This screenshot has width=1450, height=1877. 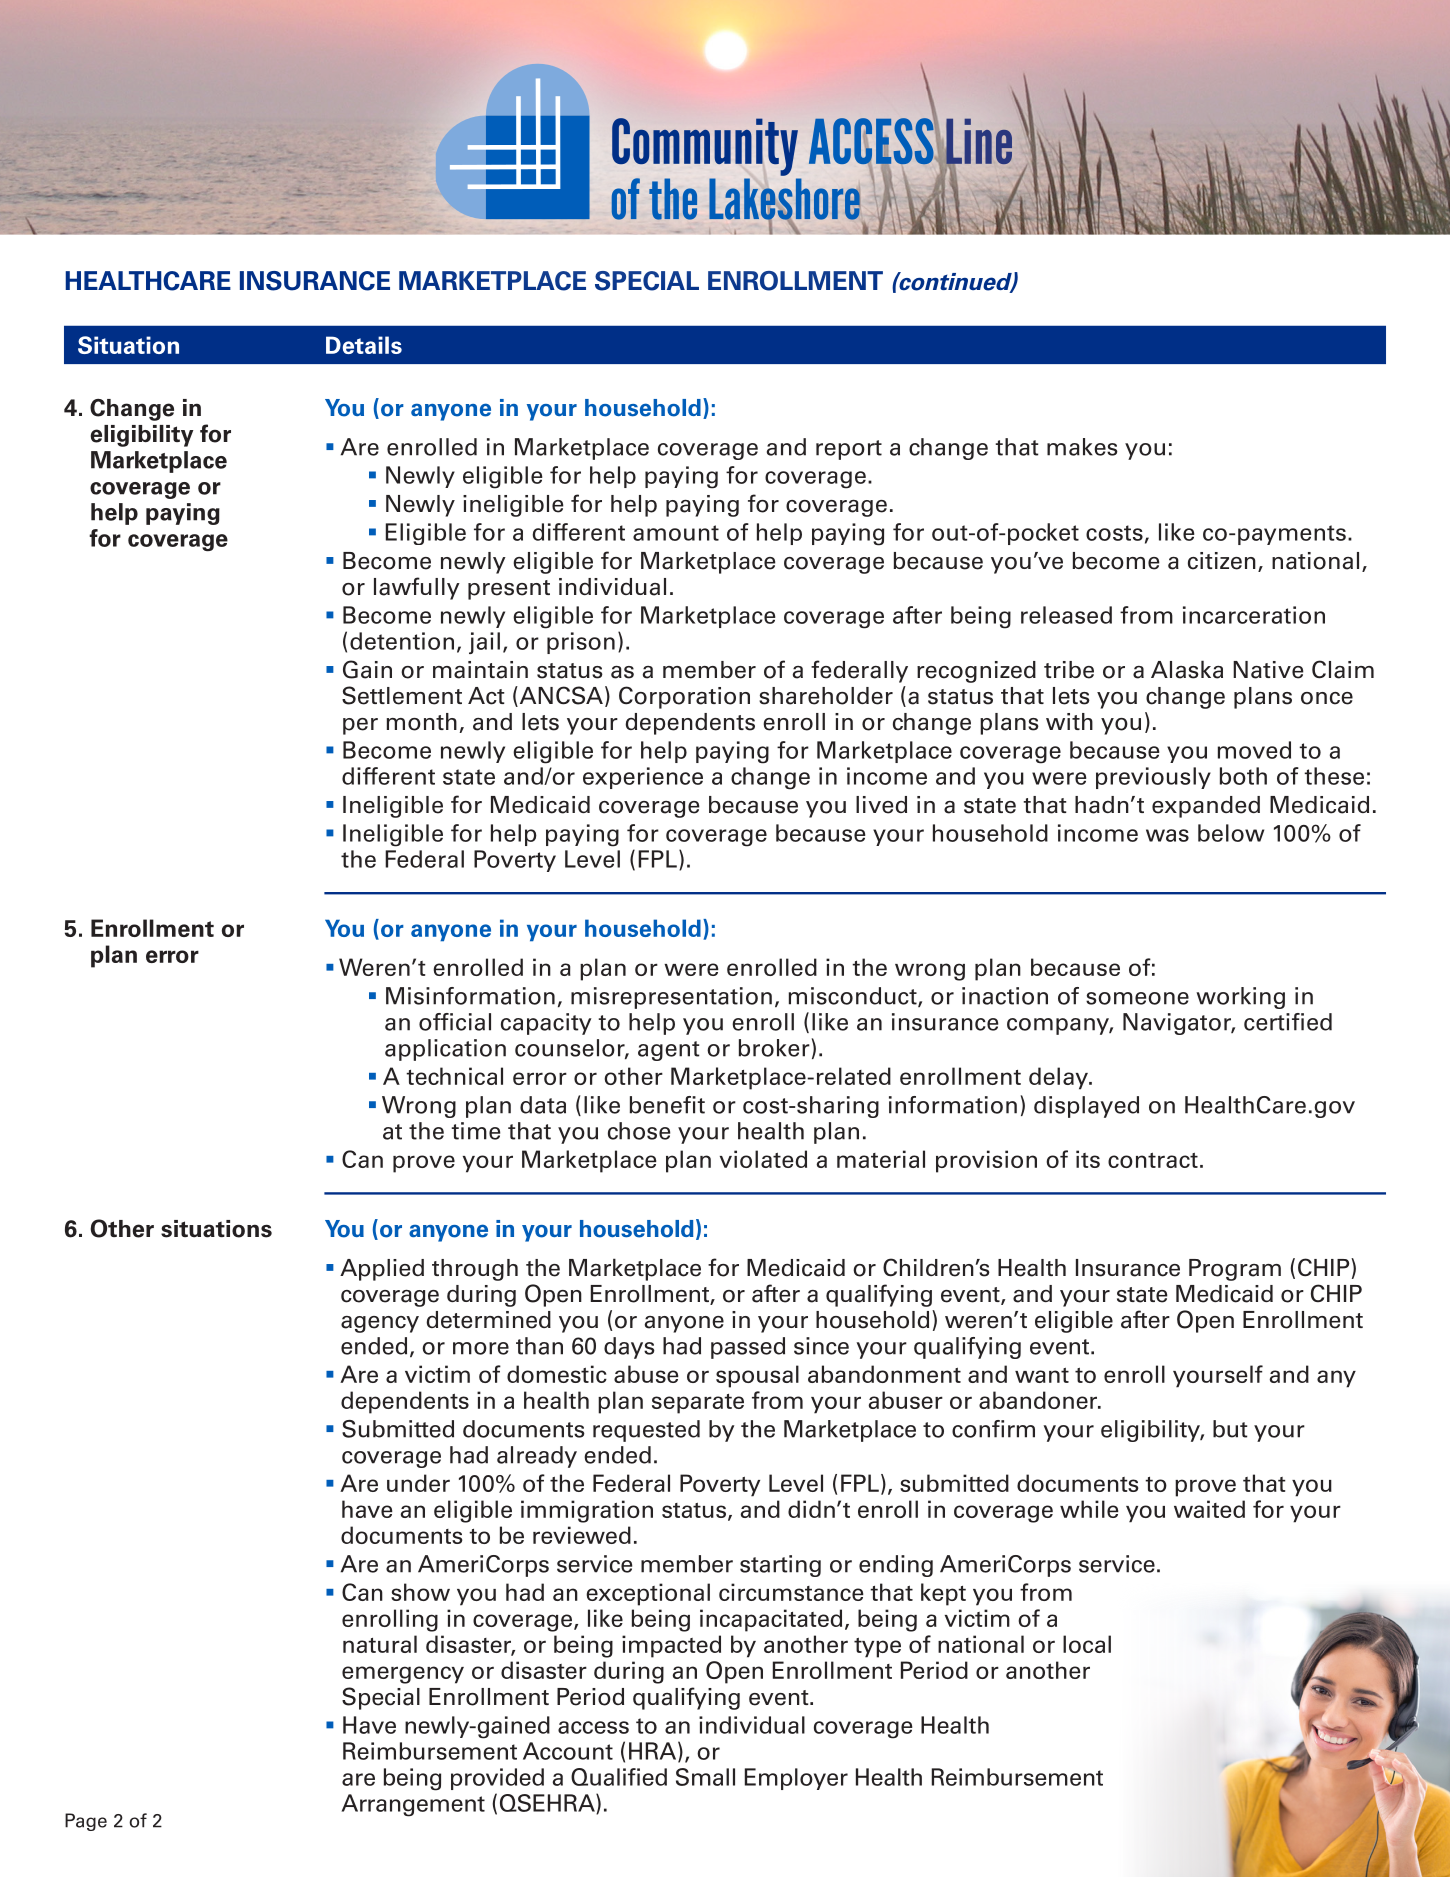 I want to click on makes, so click(x=1082, y=447).
